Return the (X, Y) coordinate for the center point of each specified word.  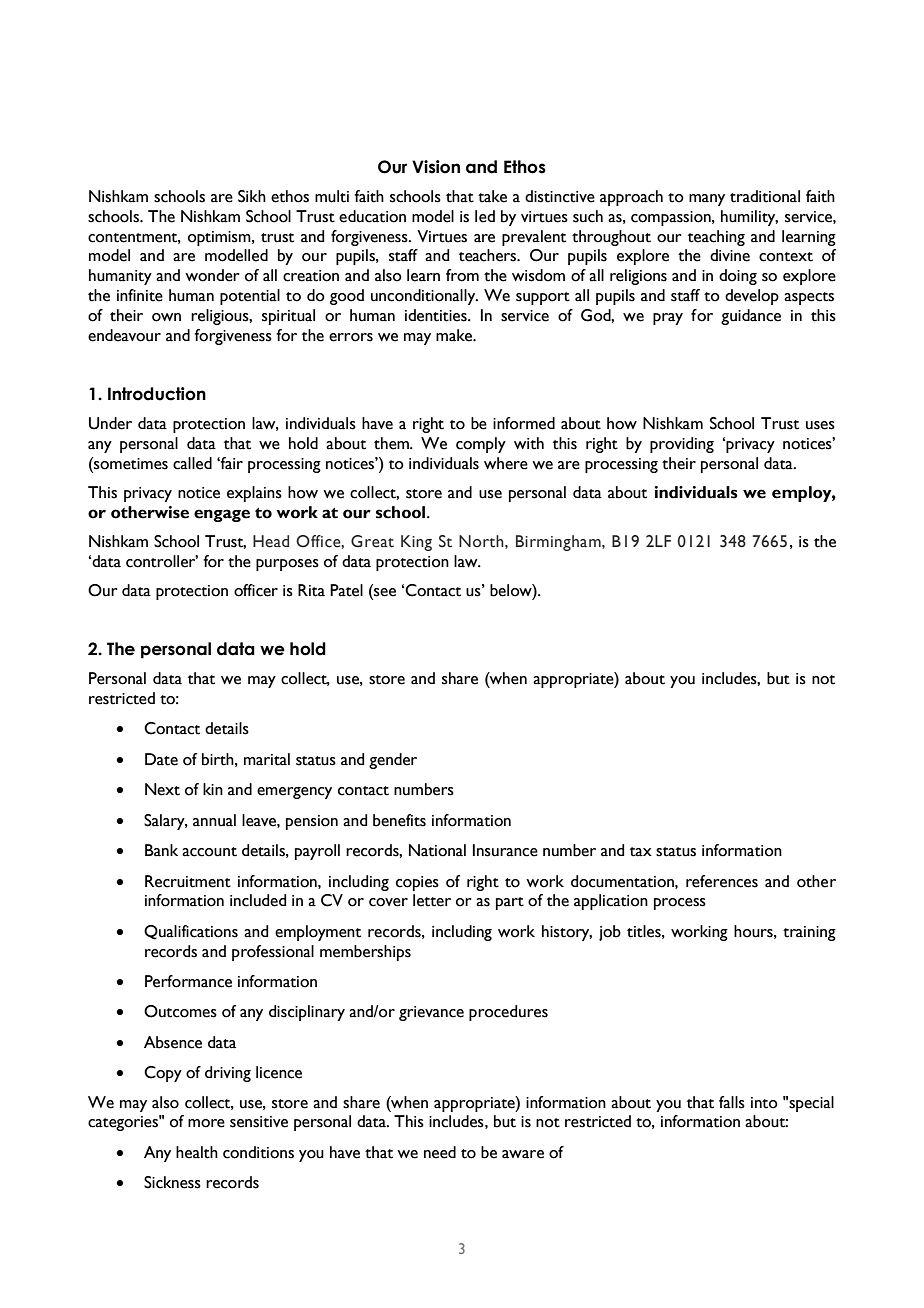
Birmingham (559, 543)
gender (393, 761)
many (707, 200)
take (492, 196)
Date (161, 759)
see (384, 593)
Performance (188, 981)
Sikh (252, 196)
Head (271, 541)
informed (524, 423)
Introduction (157, 394)
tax (641, 852)
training (809, 933)
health (197, 1152)
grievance (431, 1013)
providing (682, 445)
